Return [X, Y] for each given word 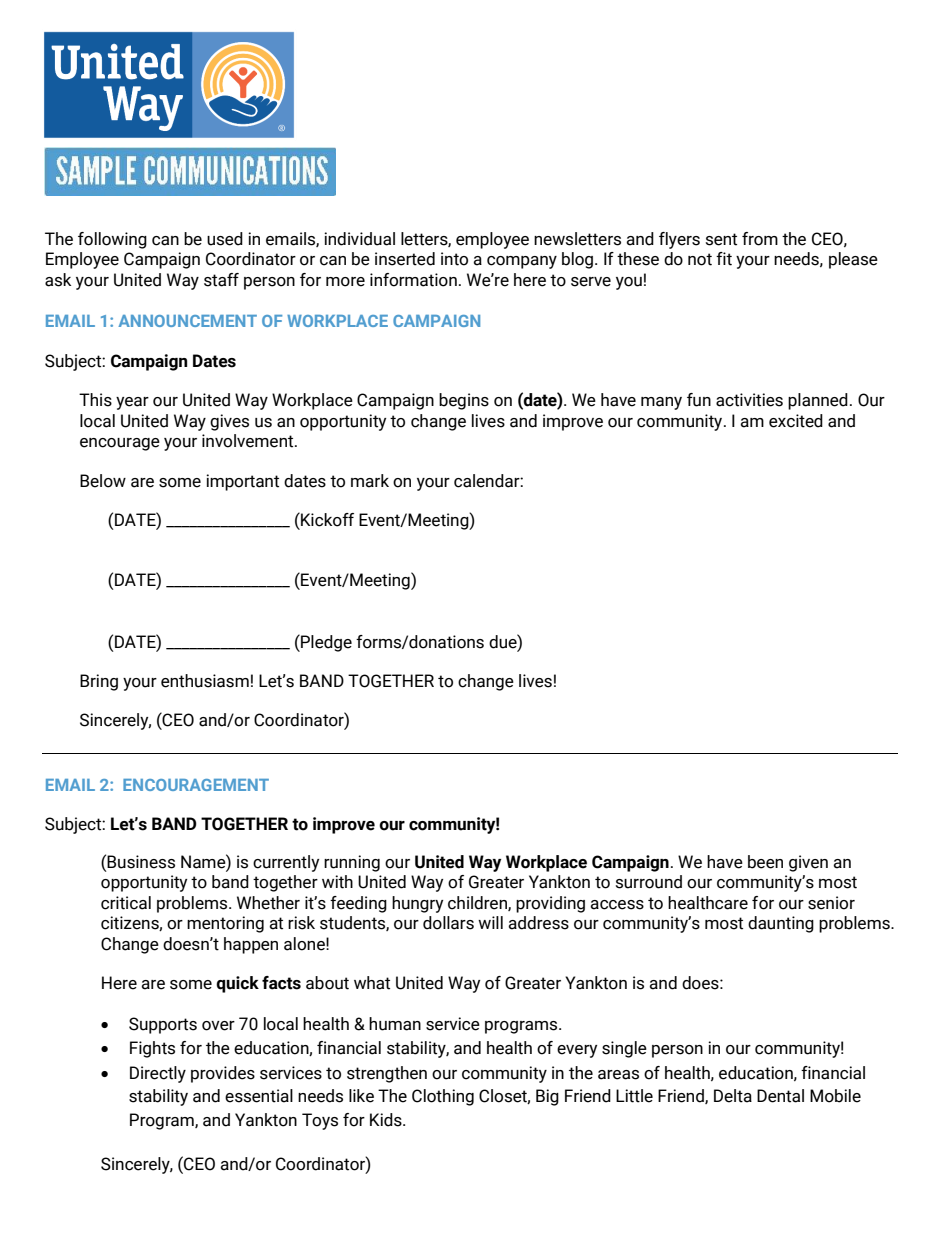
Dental [780, 1096]
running [352, 863]
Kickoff [326, 519]
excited [796, 421]
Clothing [443, 1097]
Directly [158, 1074]
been [765, 862]
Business [141, 862]
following [112, 240]
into [454, 259]
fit [724, 259]
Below [103, 481]
